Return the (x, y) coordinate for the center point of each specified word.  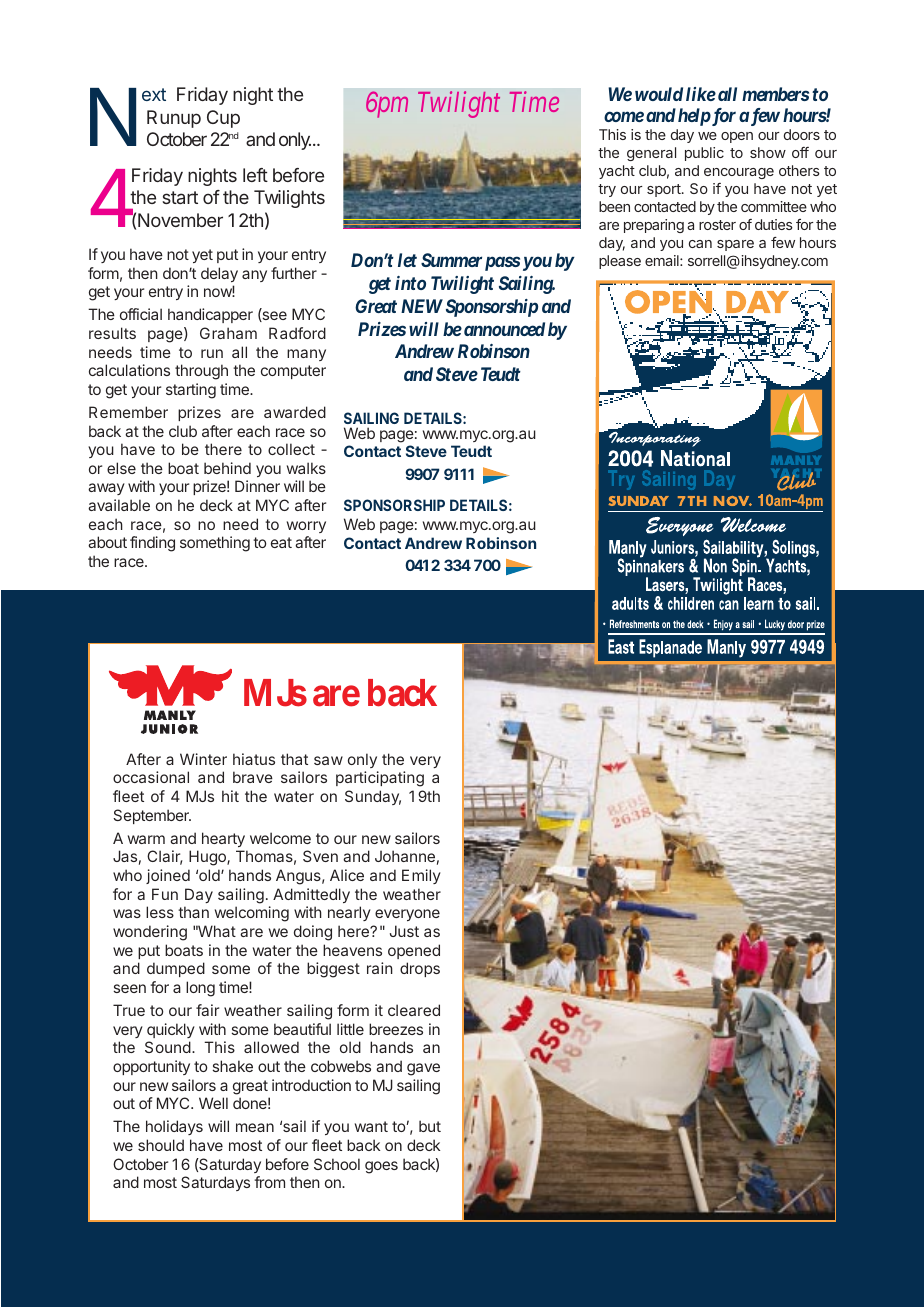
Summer (451, 260)
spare (735, 245)
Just (404, 931)
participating (380, 779)
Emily (421, 876)
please (620, 262)
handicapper (210, 315)
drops (420, 969)
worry (306, 527)
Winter (203, 759)
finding (152, 544)
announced (504, 329)
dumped (176, 969)
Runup (174, 119)
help (695, 117)
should (161, 1145)
